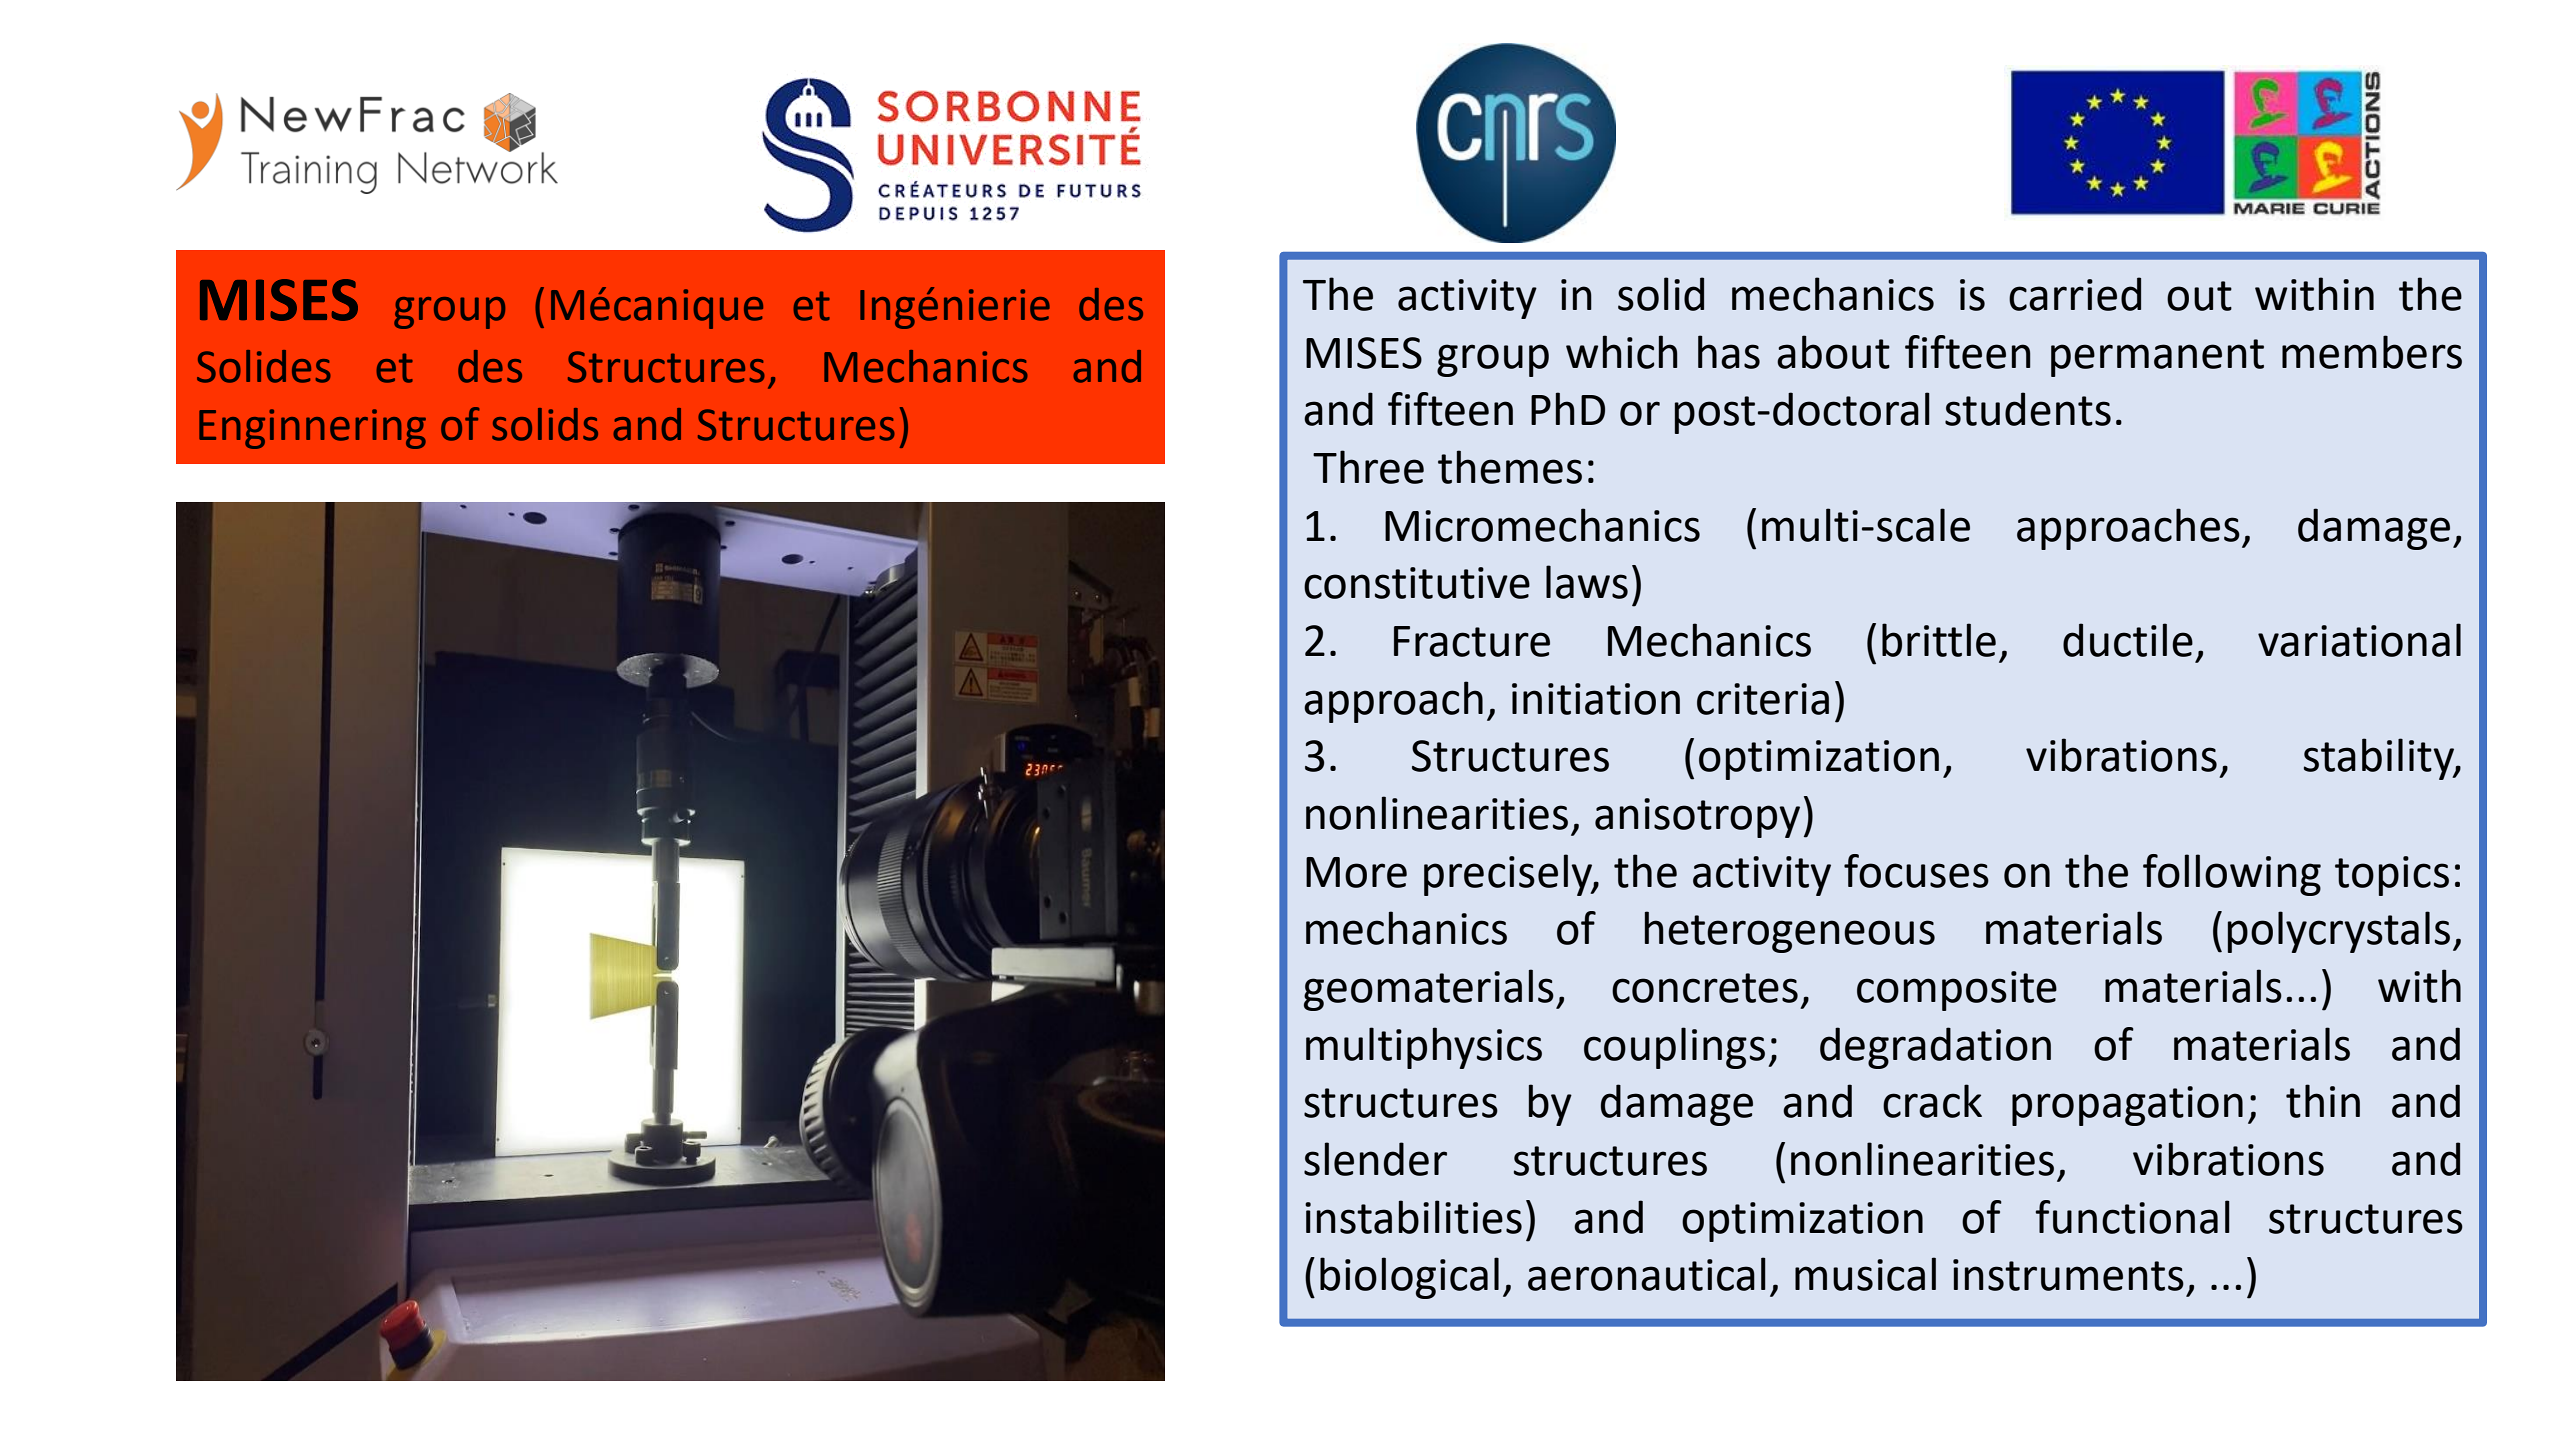 The width and height of the page is (2562, 1441). Describe the element at coordinates (1622, 352) in the page. I see `which` at that location.
